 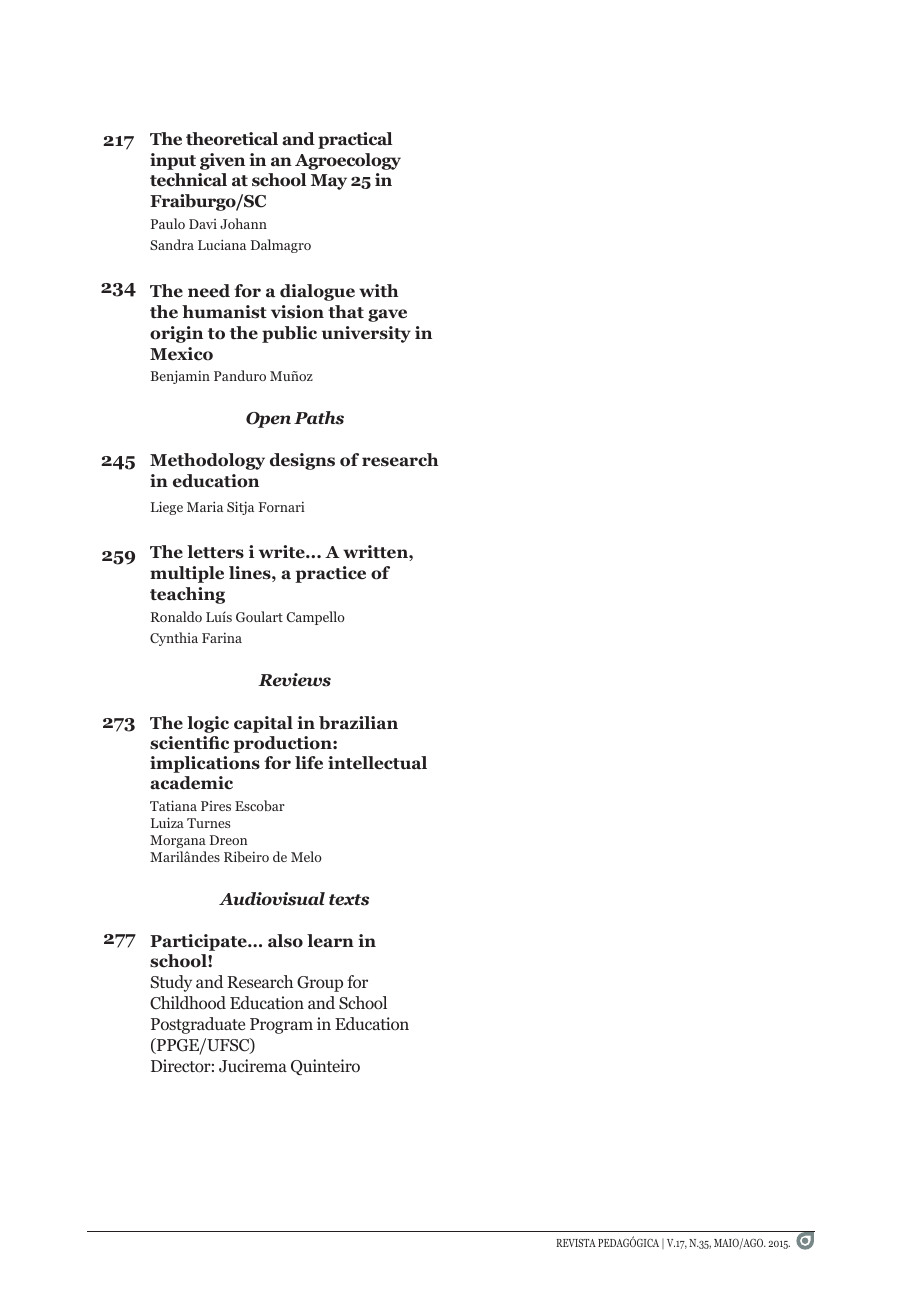 What do you see at coordinates (358, 723) in the image?
I see `brazilian` at bounding box center [358, 723].
